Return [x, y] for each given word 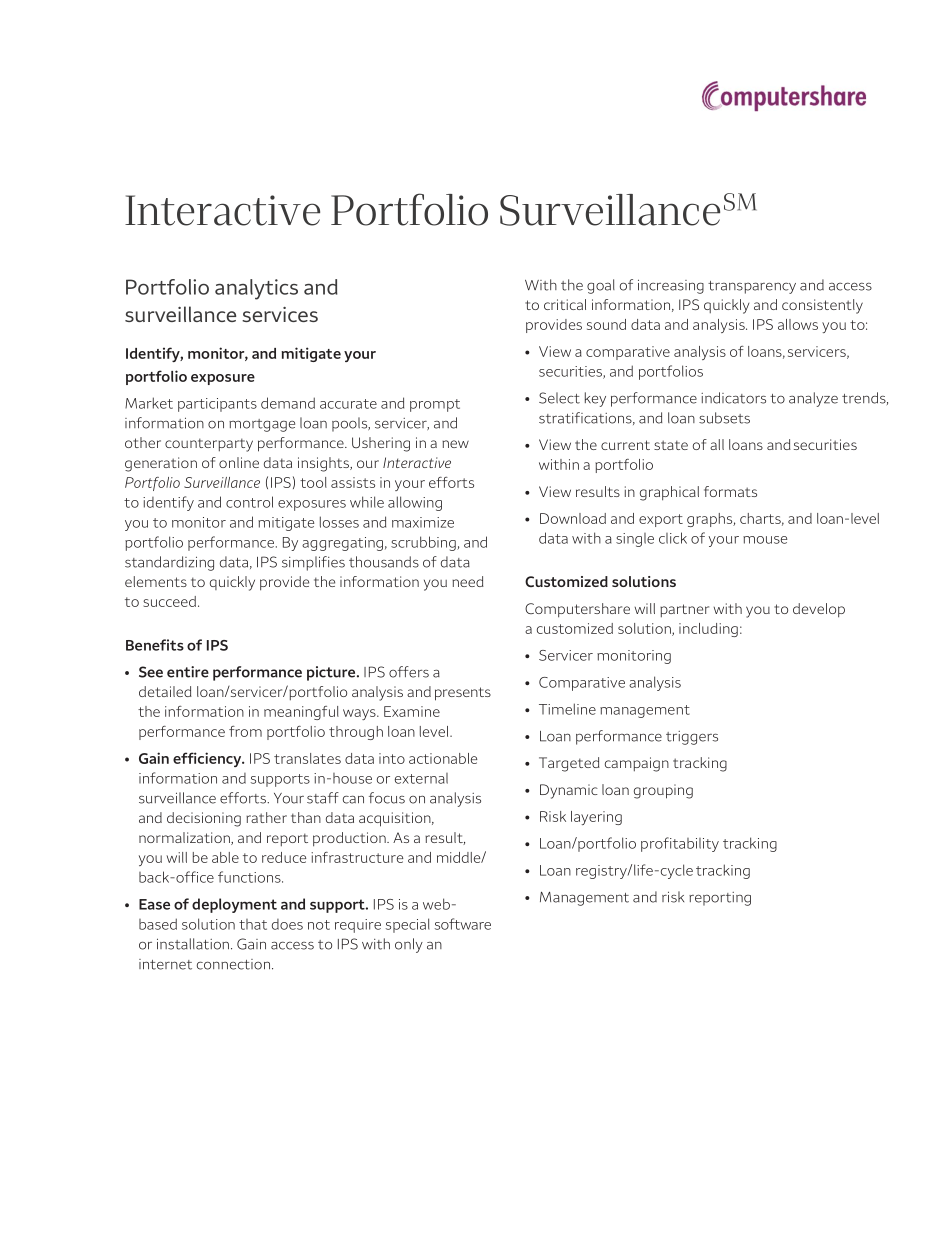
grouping [663, 791]
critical [565, 304]
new [455, 444]
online [239, 462]
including [708, 630]
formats [730, 491]
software [463, 924]
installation [193, 944]
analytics [256, 289]
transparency [752, 287]
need [468, 581]
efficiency [208, 759]
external [421, 778]
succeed [169, 601]
